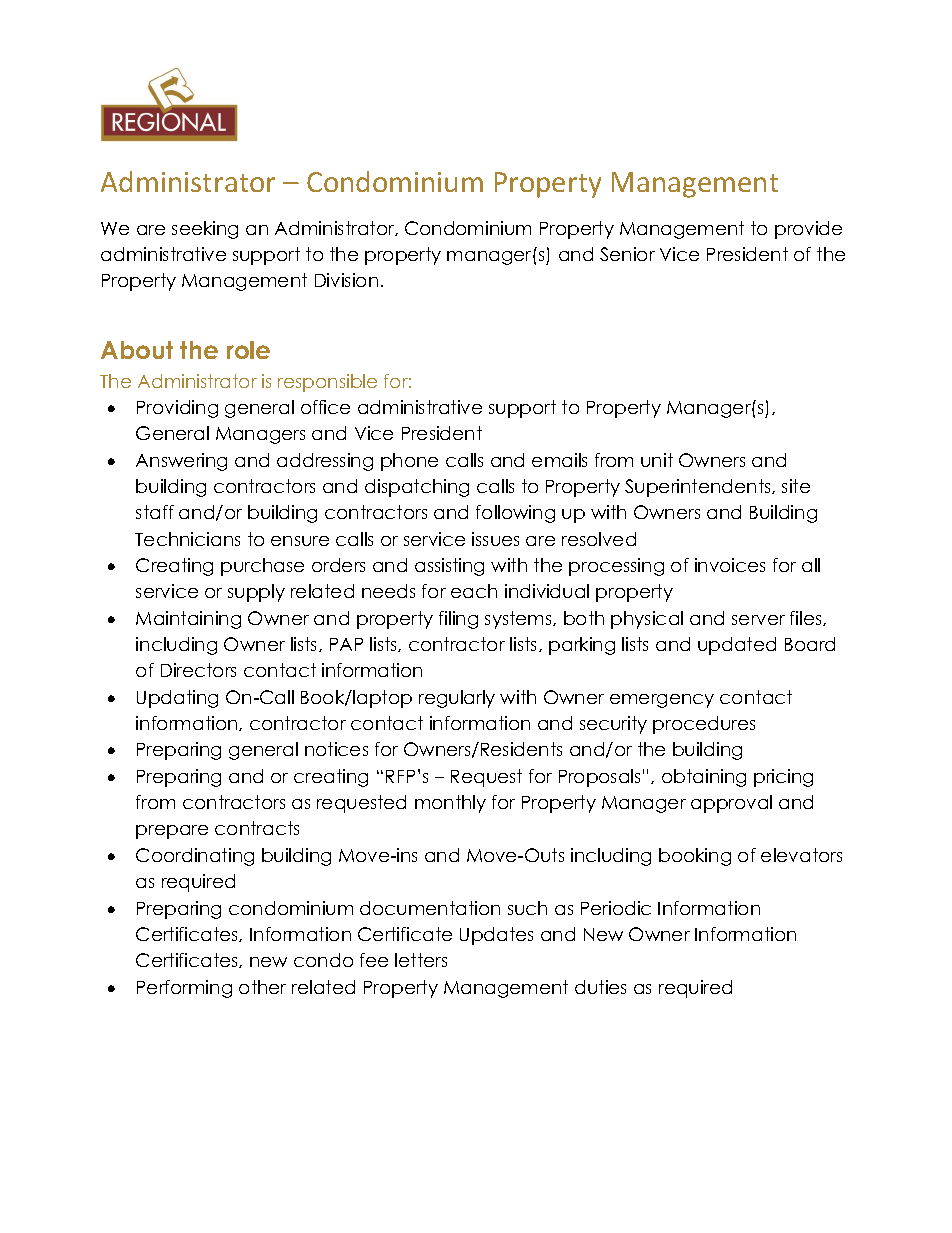 This screenshot has height=1233, width=952. Describe the element at coordinates (417, 488) in the screenshot. I see `dispatching` at that location.
